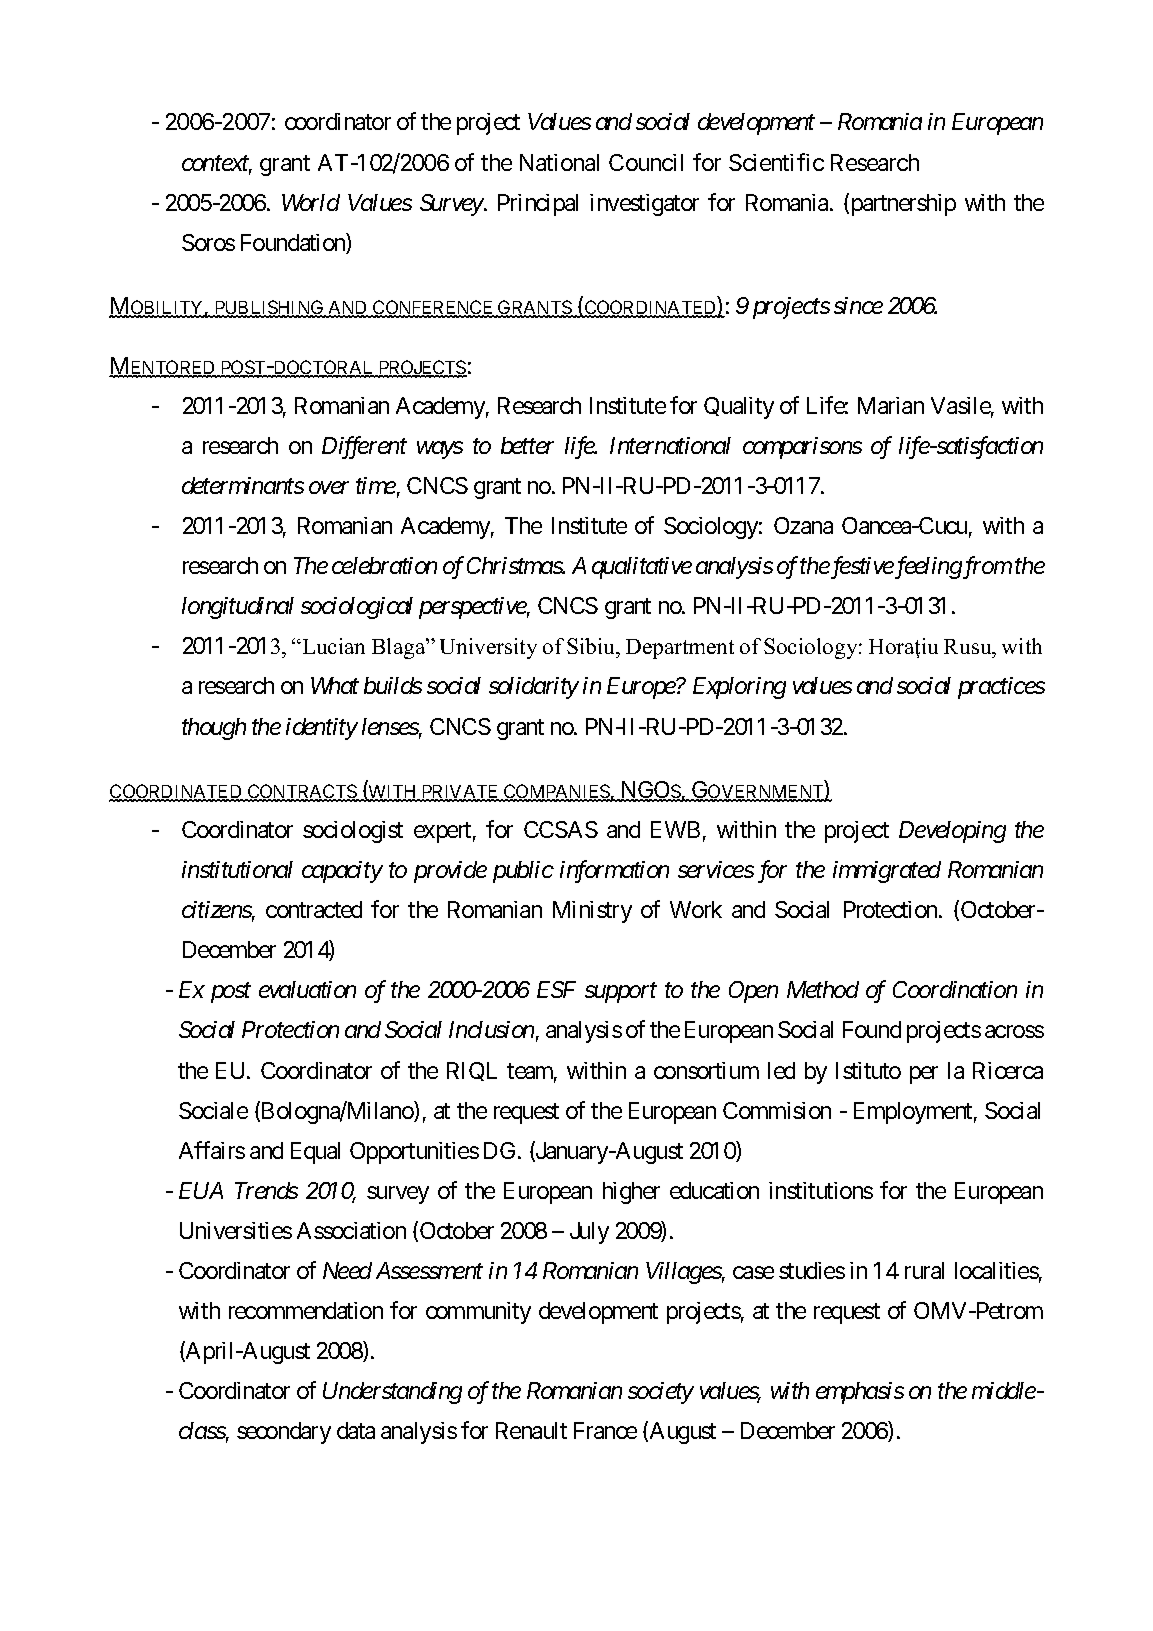 This image has width=1153, height=1631. What do you see at coordinates (307, 989) in the image?
I see `evaluation` at bounding box center [307, 989].
